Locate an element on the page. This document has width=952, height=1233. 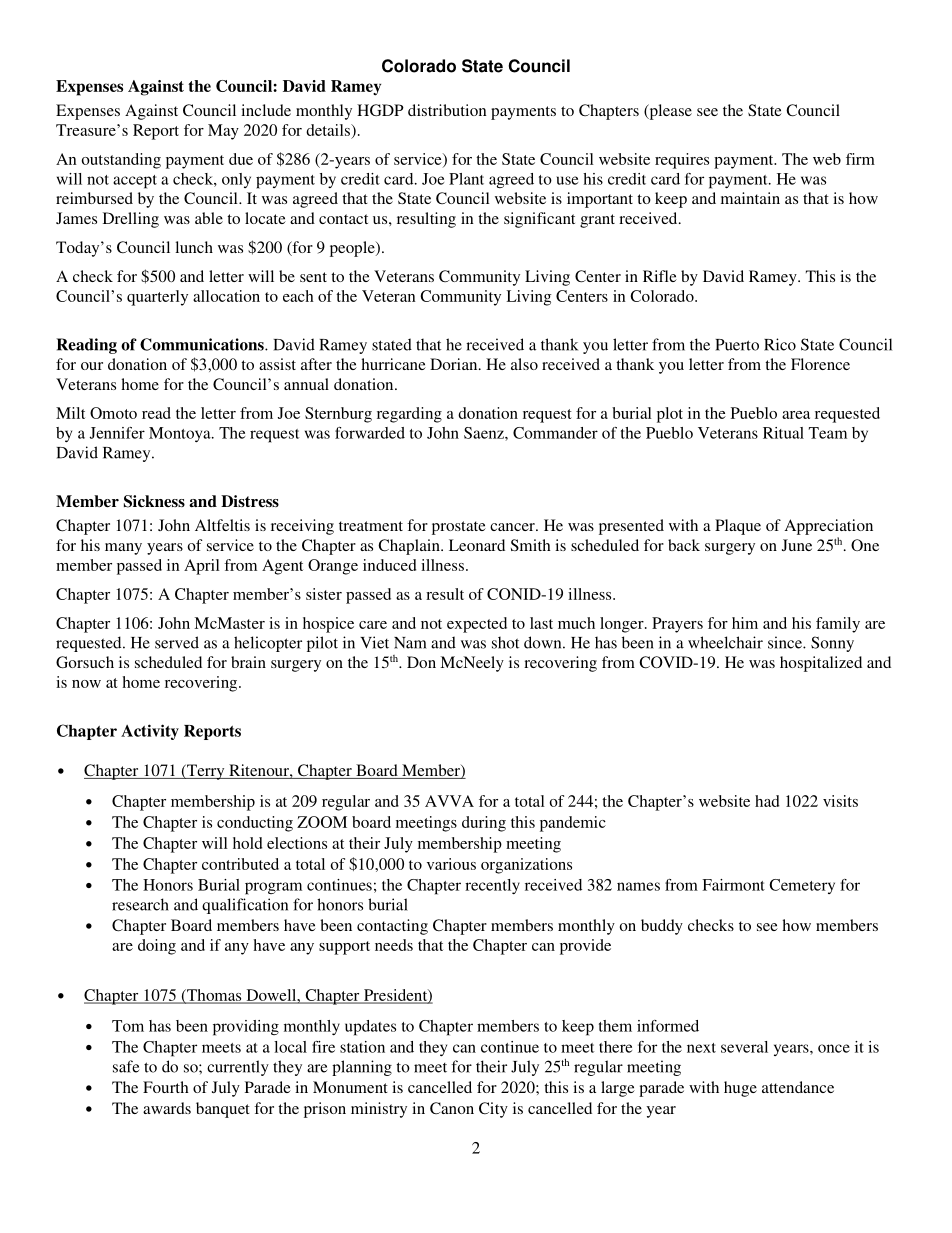
expected is located at coordinates (477, 625).
